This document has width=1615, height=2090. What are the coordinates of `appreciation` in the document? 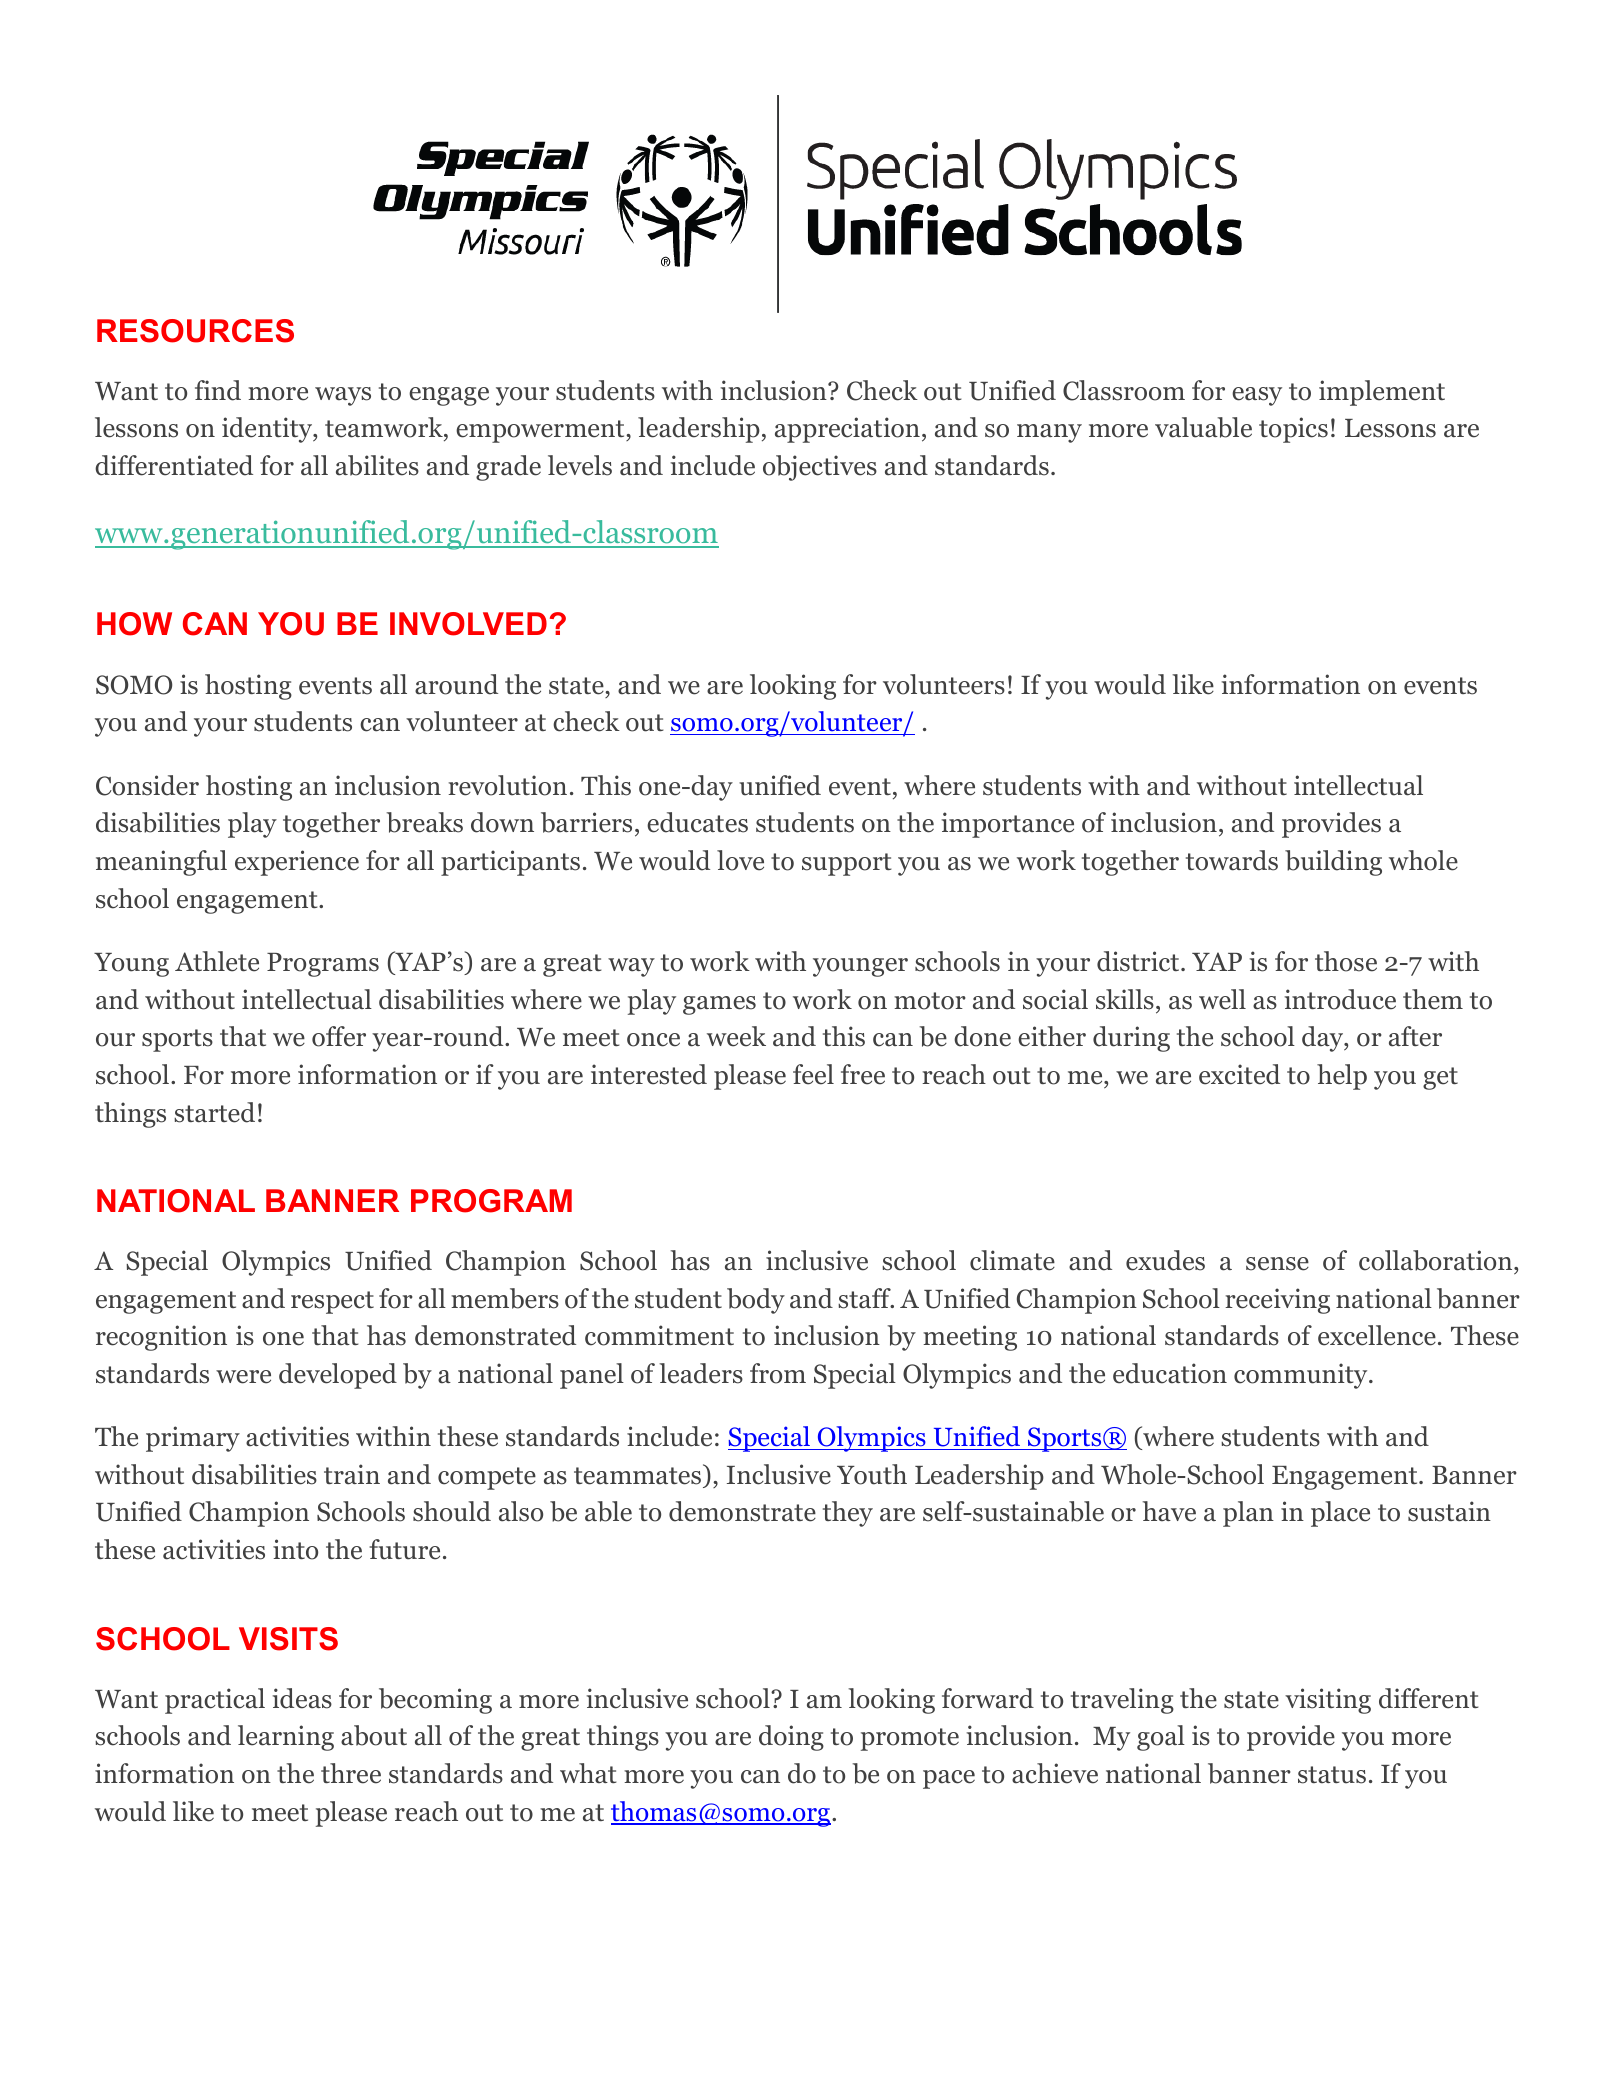 It's located at (847, 430).
